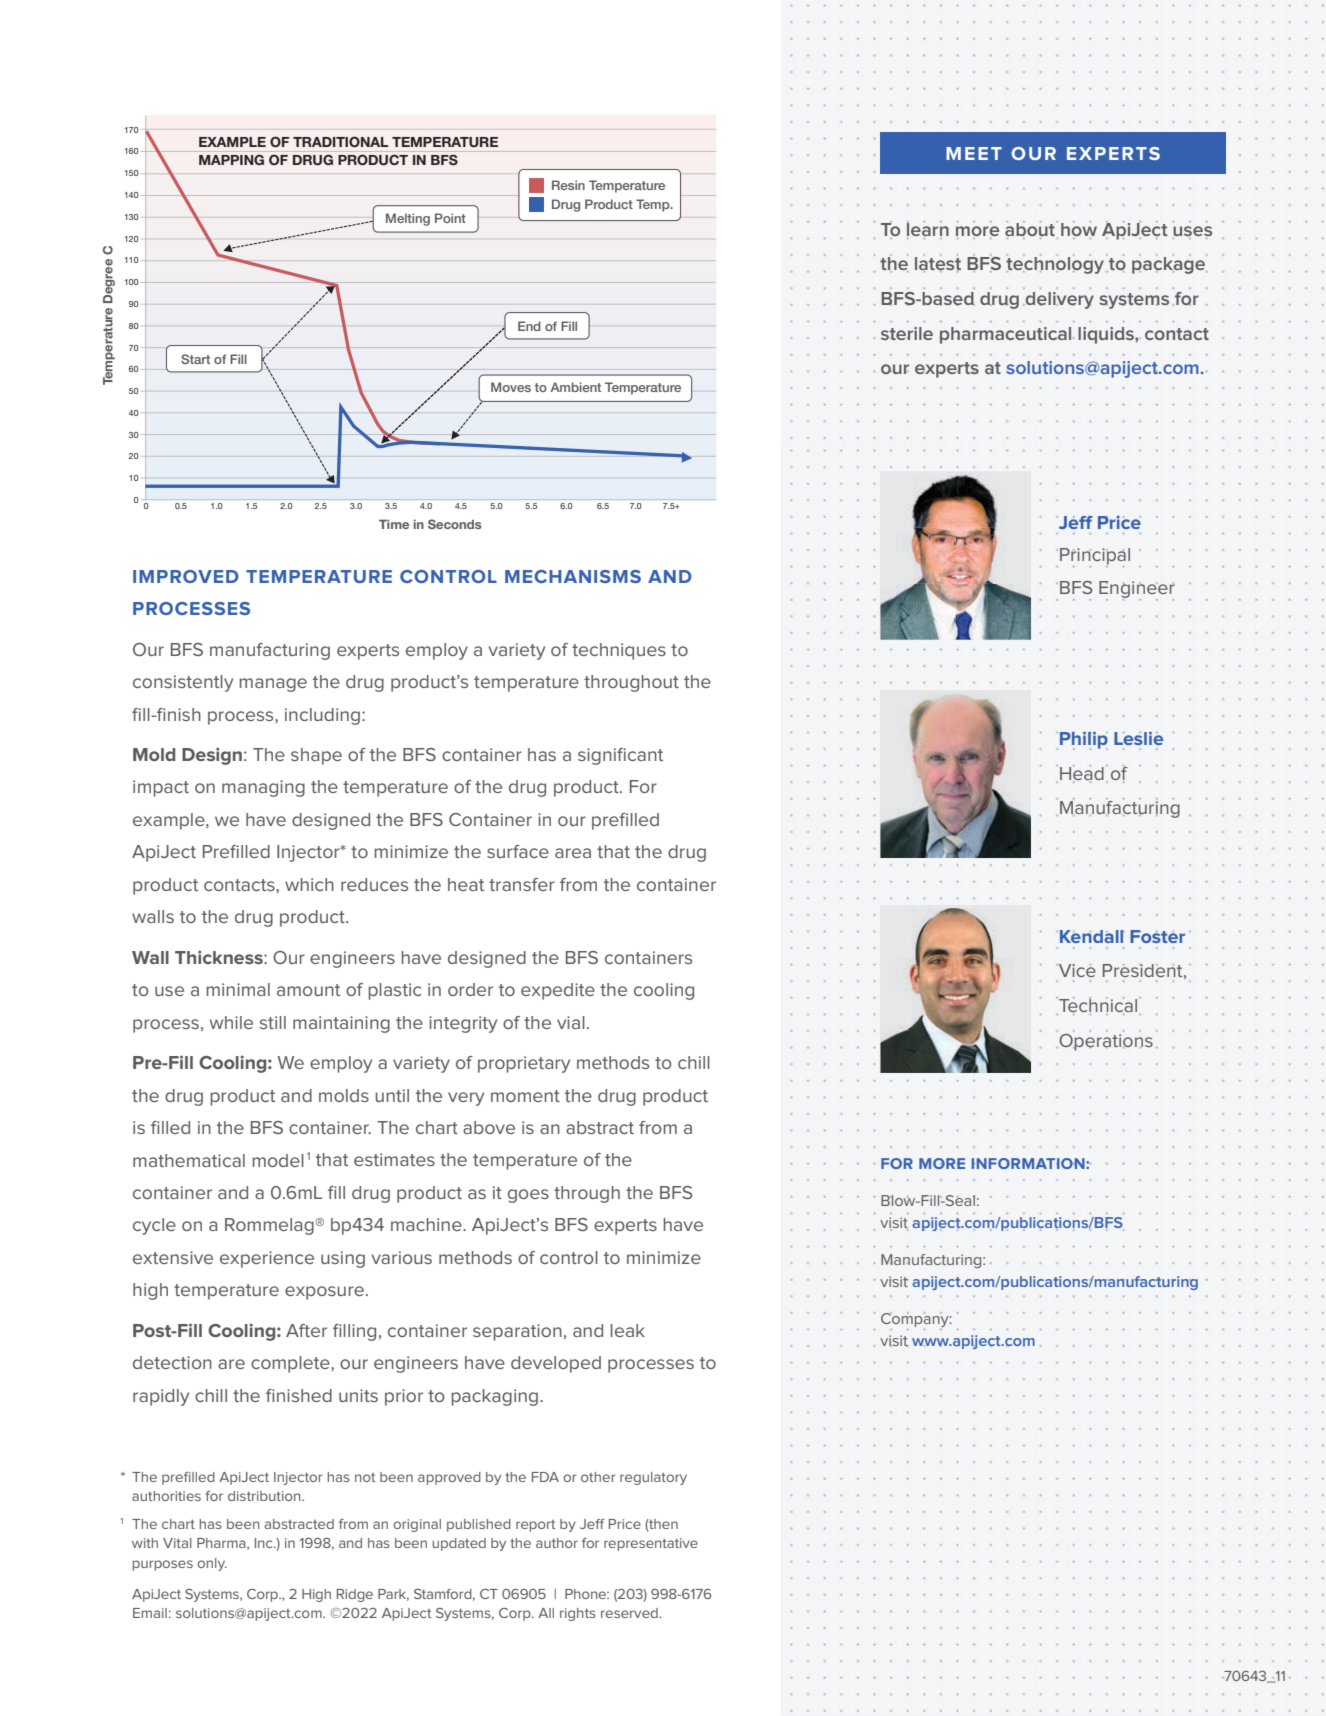  Describe the element at coordinates (1095, 557) in the document. I see `Principal` at that location.
